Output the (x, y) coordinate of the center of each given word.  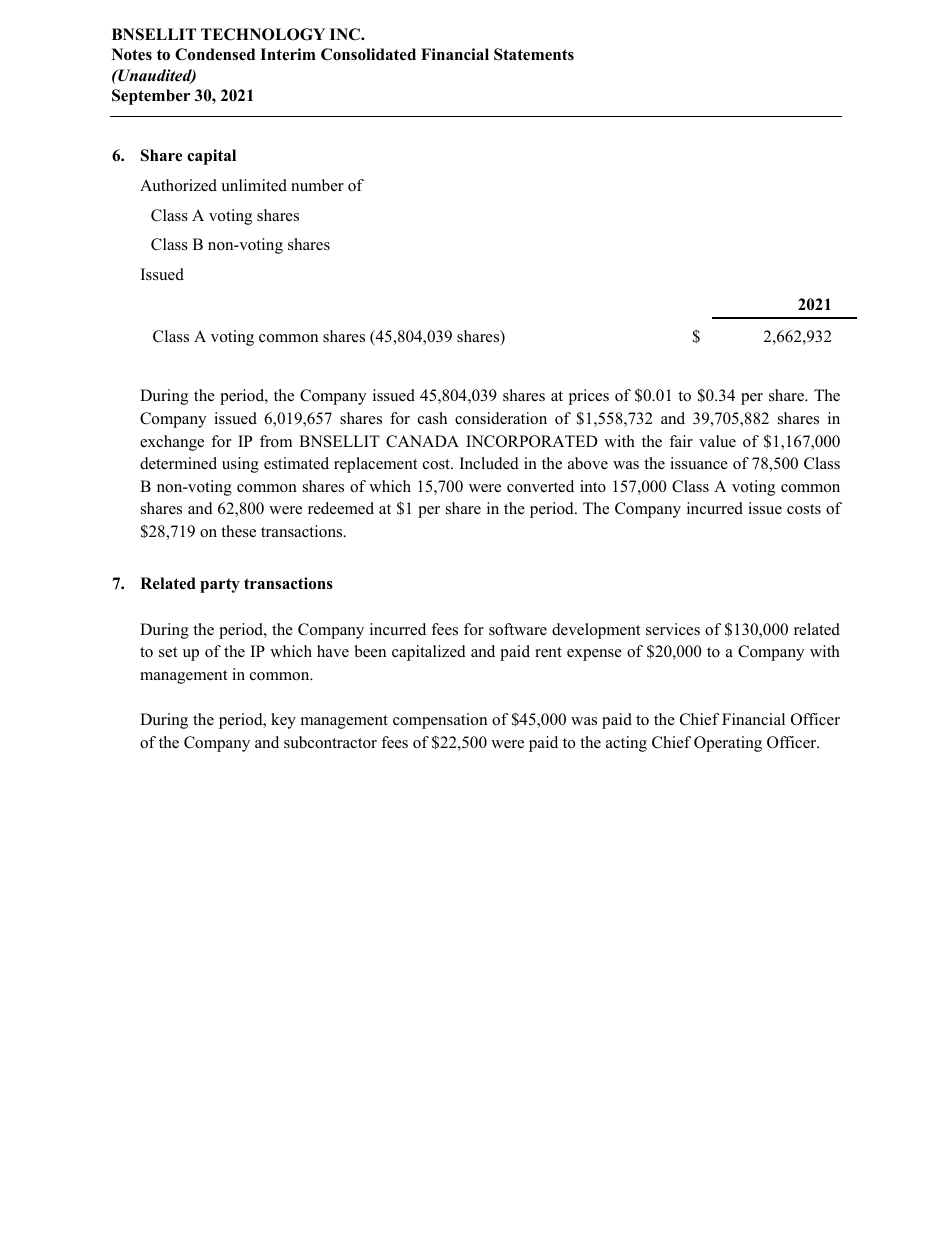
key (283, 721)
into (593, 486)
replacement (375, 465)
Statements (534, 54)
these (238, 531)
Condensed (215, 54)
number (317, 185)
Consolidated (368, 54)
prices (588, 397)
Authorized (178, 185)
